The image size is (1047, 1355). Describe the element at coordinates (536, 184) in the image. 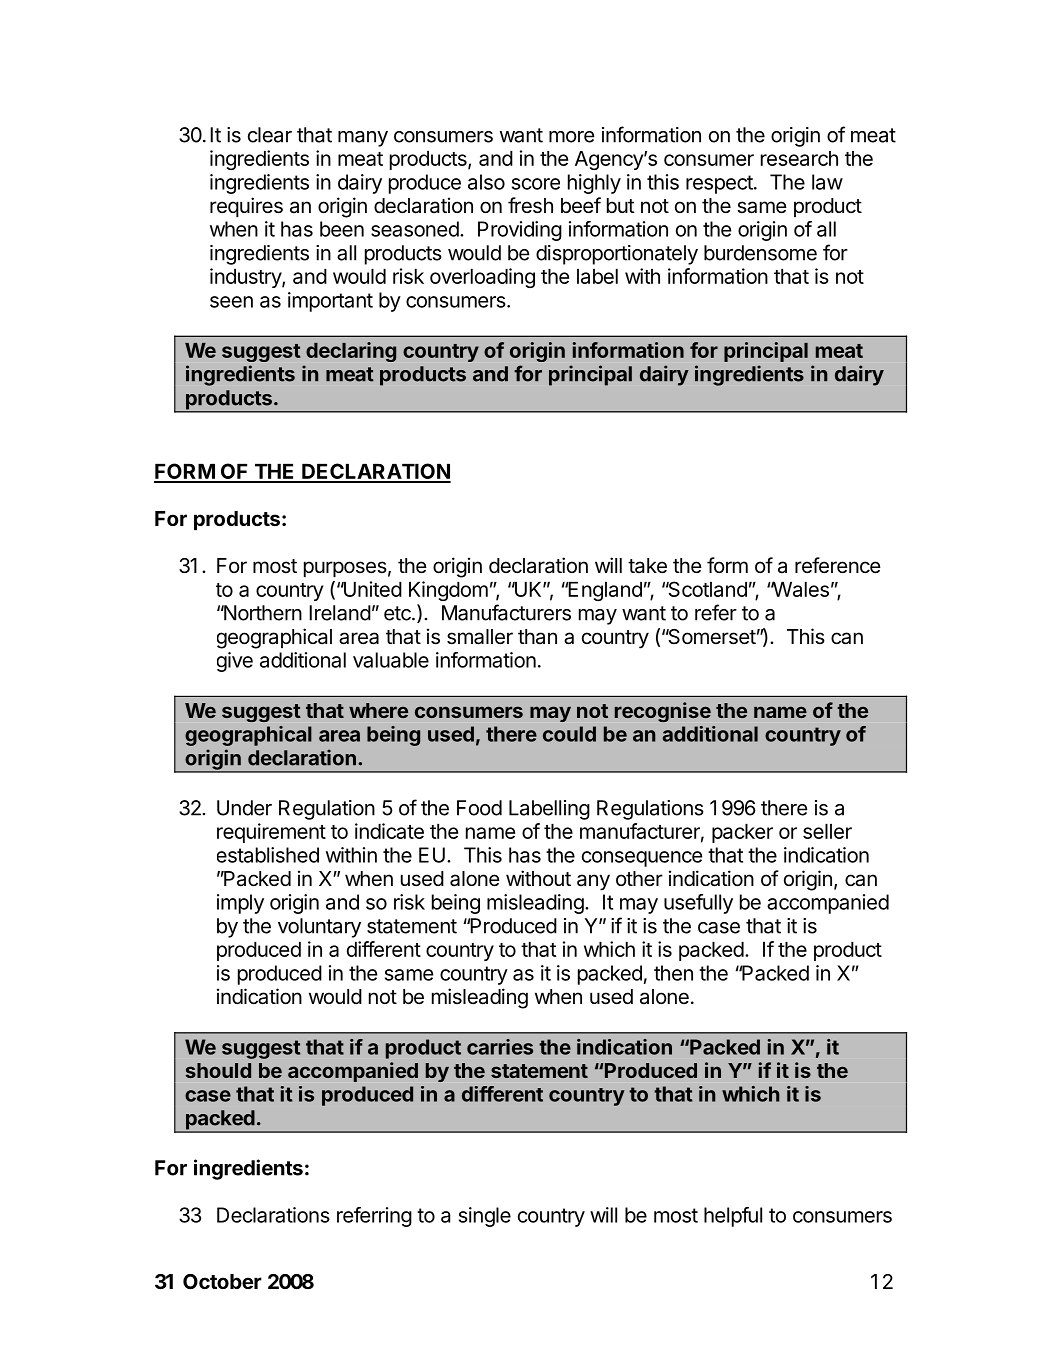

I see `score` at that location.
